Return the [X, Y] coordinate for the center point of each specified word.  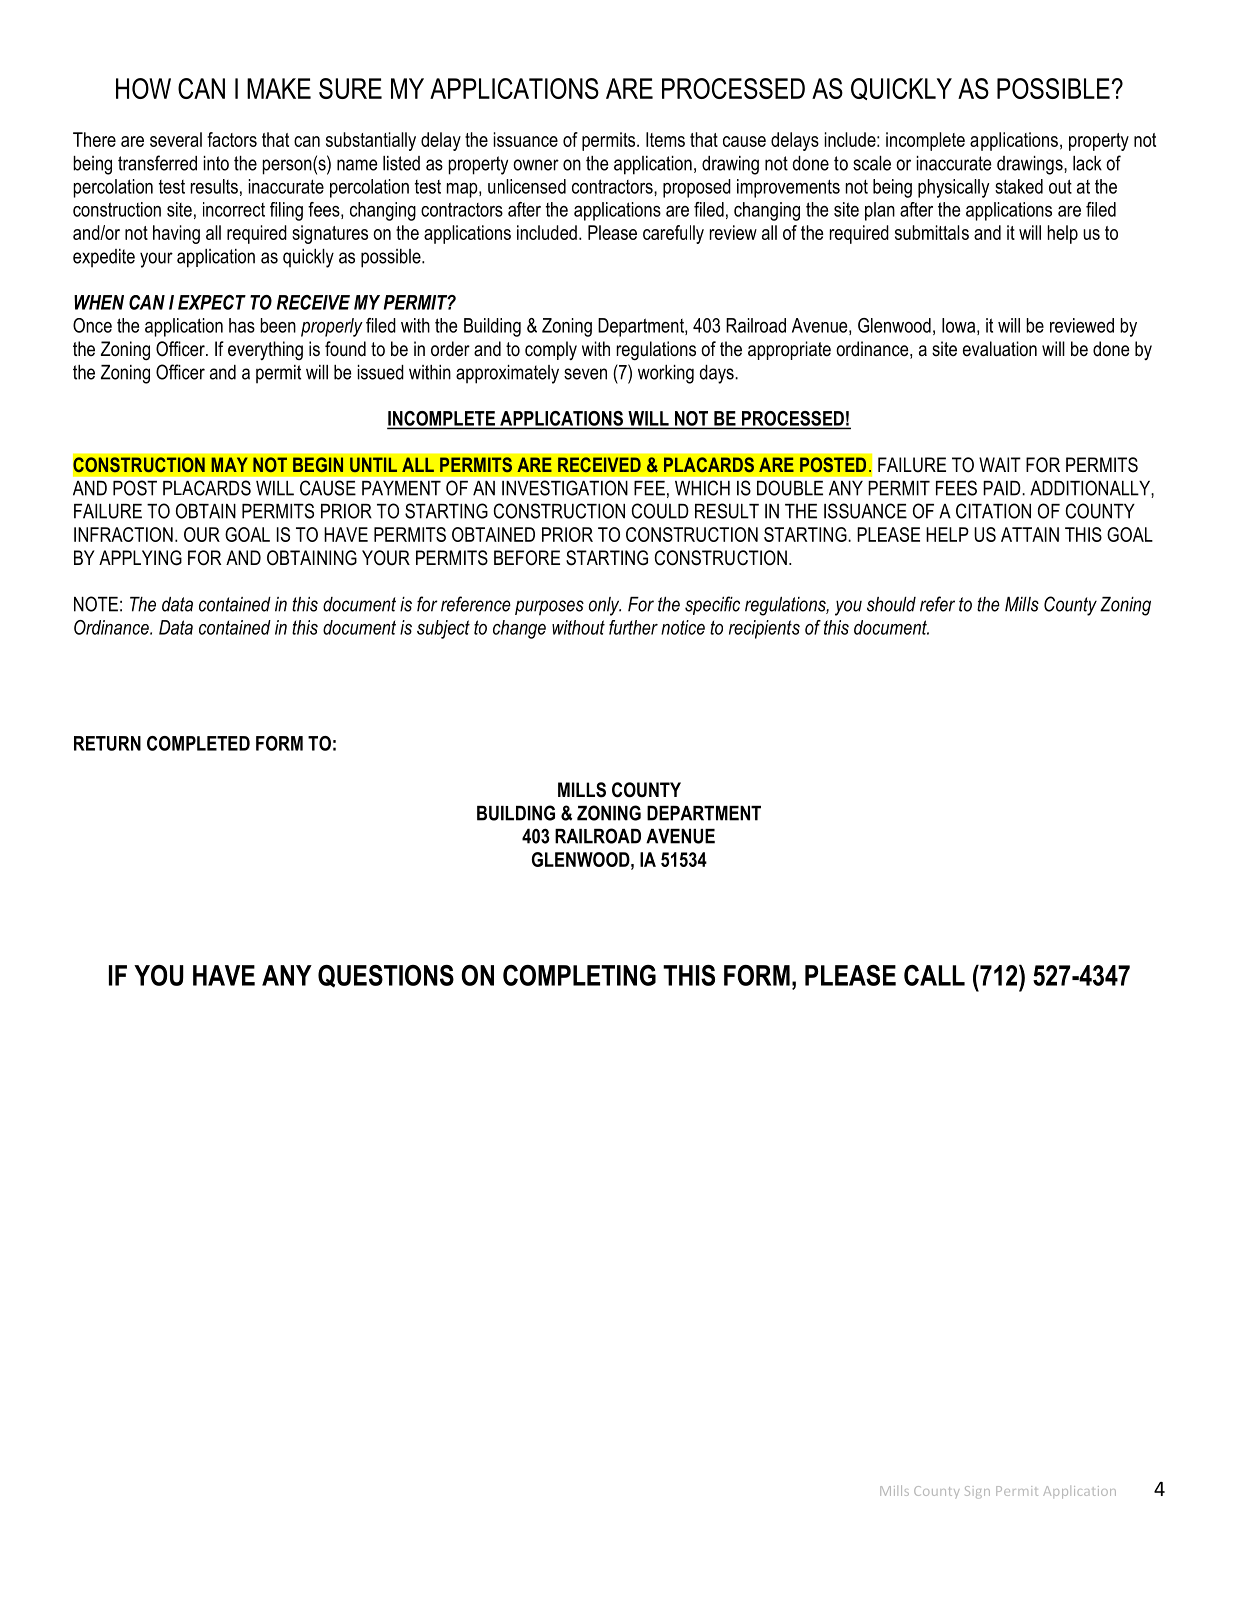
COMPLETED [198, 743]
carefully [673, 234]
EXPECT [212, 302]
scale [872, 163]
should [891, 604]
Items [665, 139]
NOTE [96, 604]
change [519, 629]
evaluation [1000, 349]
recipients [764, 629]
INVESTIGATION [565, 488]
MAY [229, 464]
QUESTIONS [386, 976]
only [605, 606]
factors [232, 139]
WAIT [1000, 464]
